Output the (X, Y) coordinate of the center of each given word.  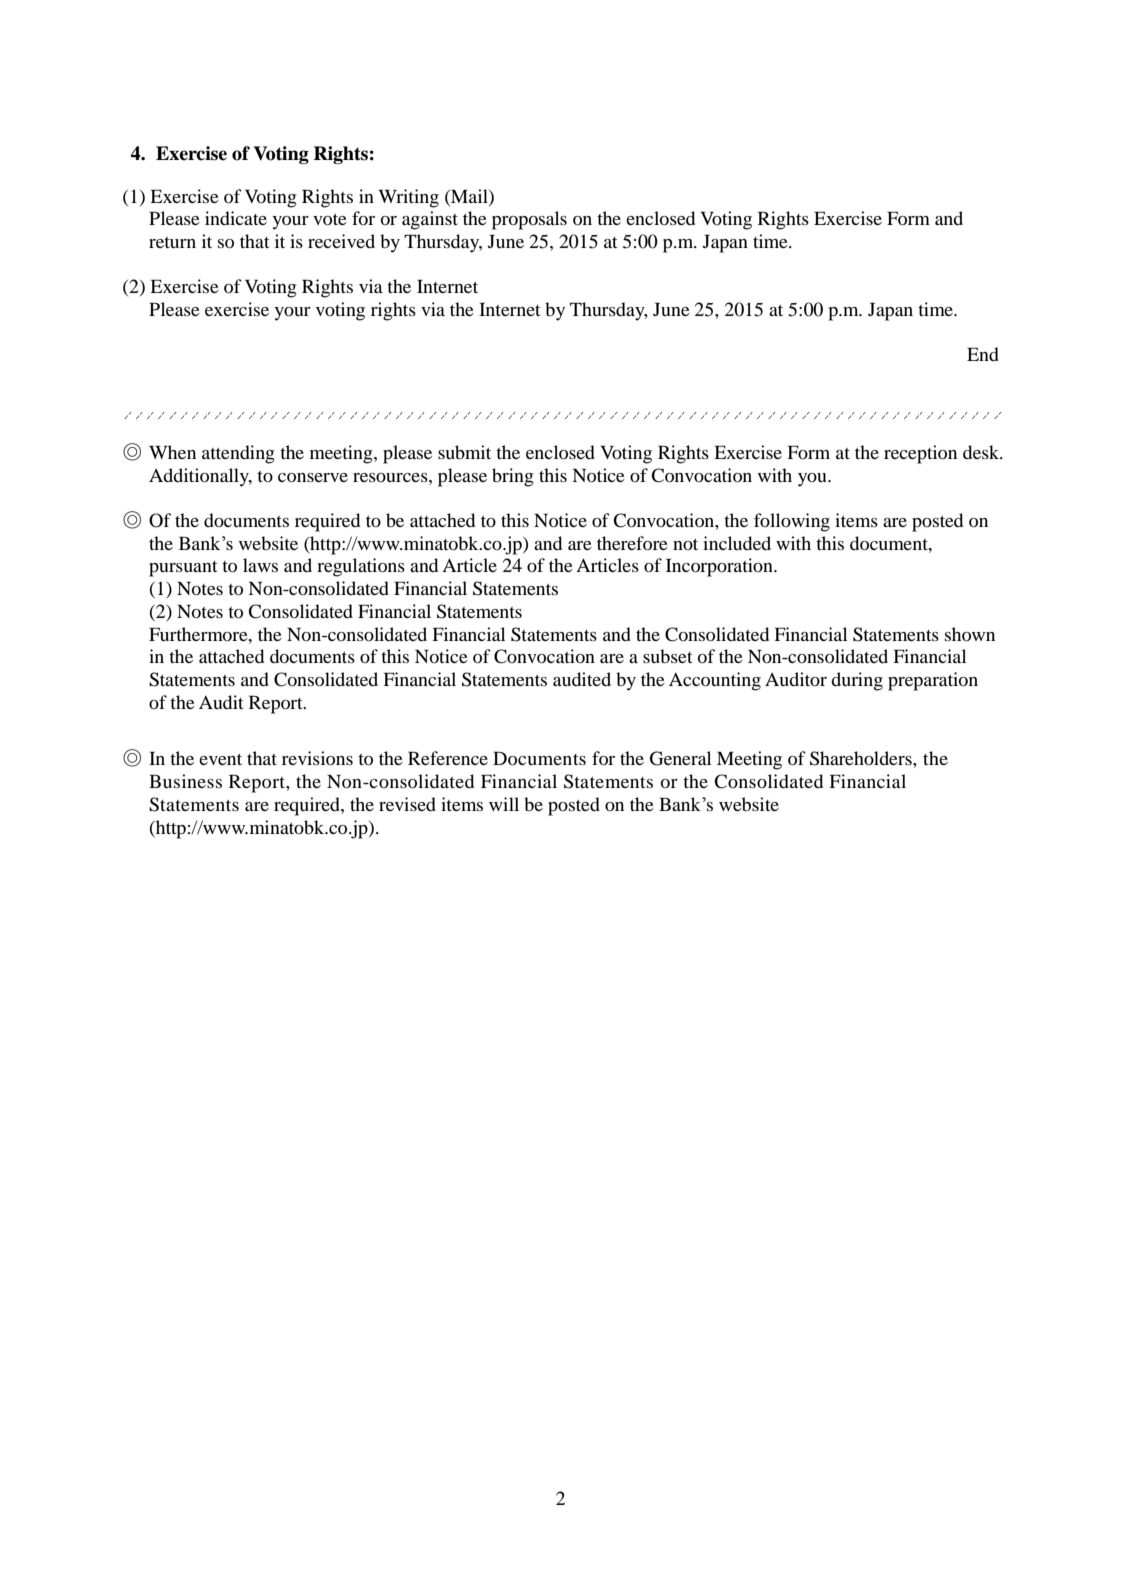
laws (260, 565)
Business (185, 781)
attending (238, 454)
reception (920, 454)
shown (970, 634)
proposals (529, 220)
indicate (236, 218)
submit (464, 452)
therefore (632, 543)
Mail (469, 196)
